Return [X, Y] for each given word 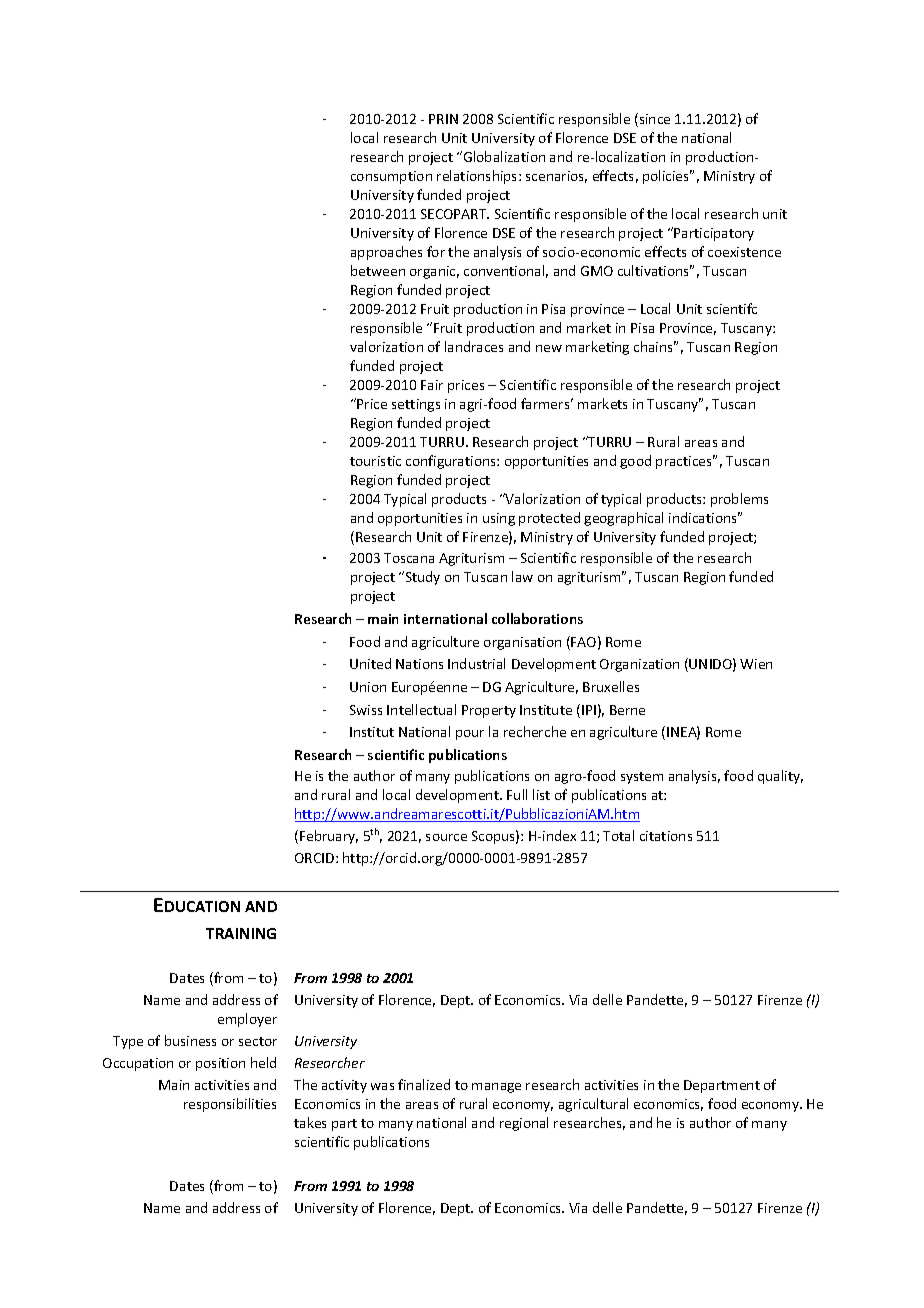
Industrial [476, 663]
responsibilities [230, 1105]
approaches [386, 253]
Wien [756, 664]
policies [667, 177]
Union [368, 687]
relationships [478, 177]
